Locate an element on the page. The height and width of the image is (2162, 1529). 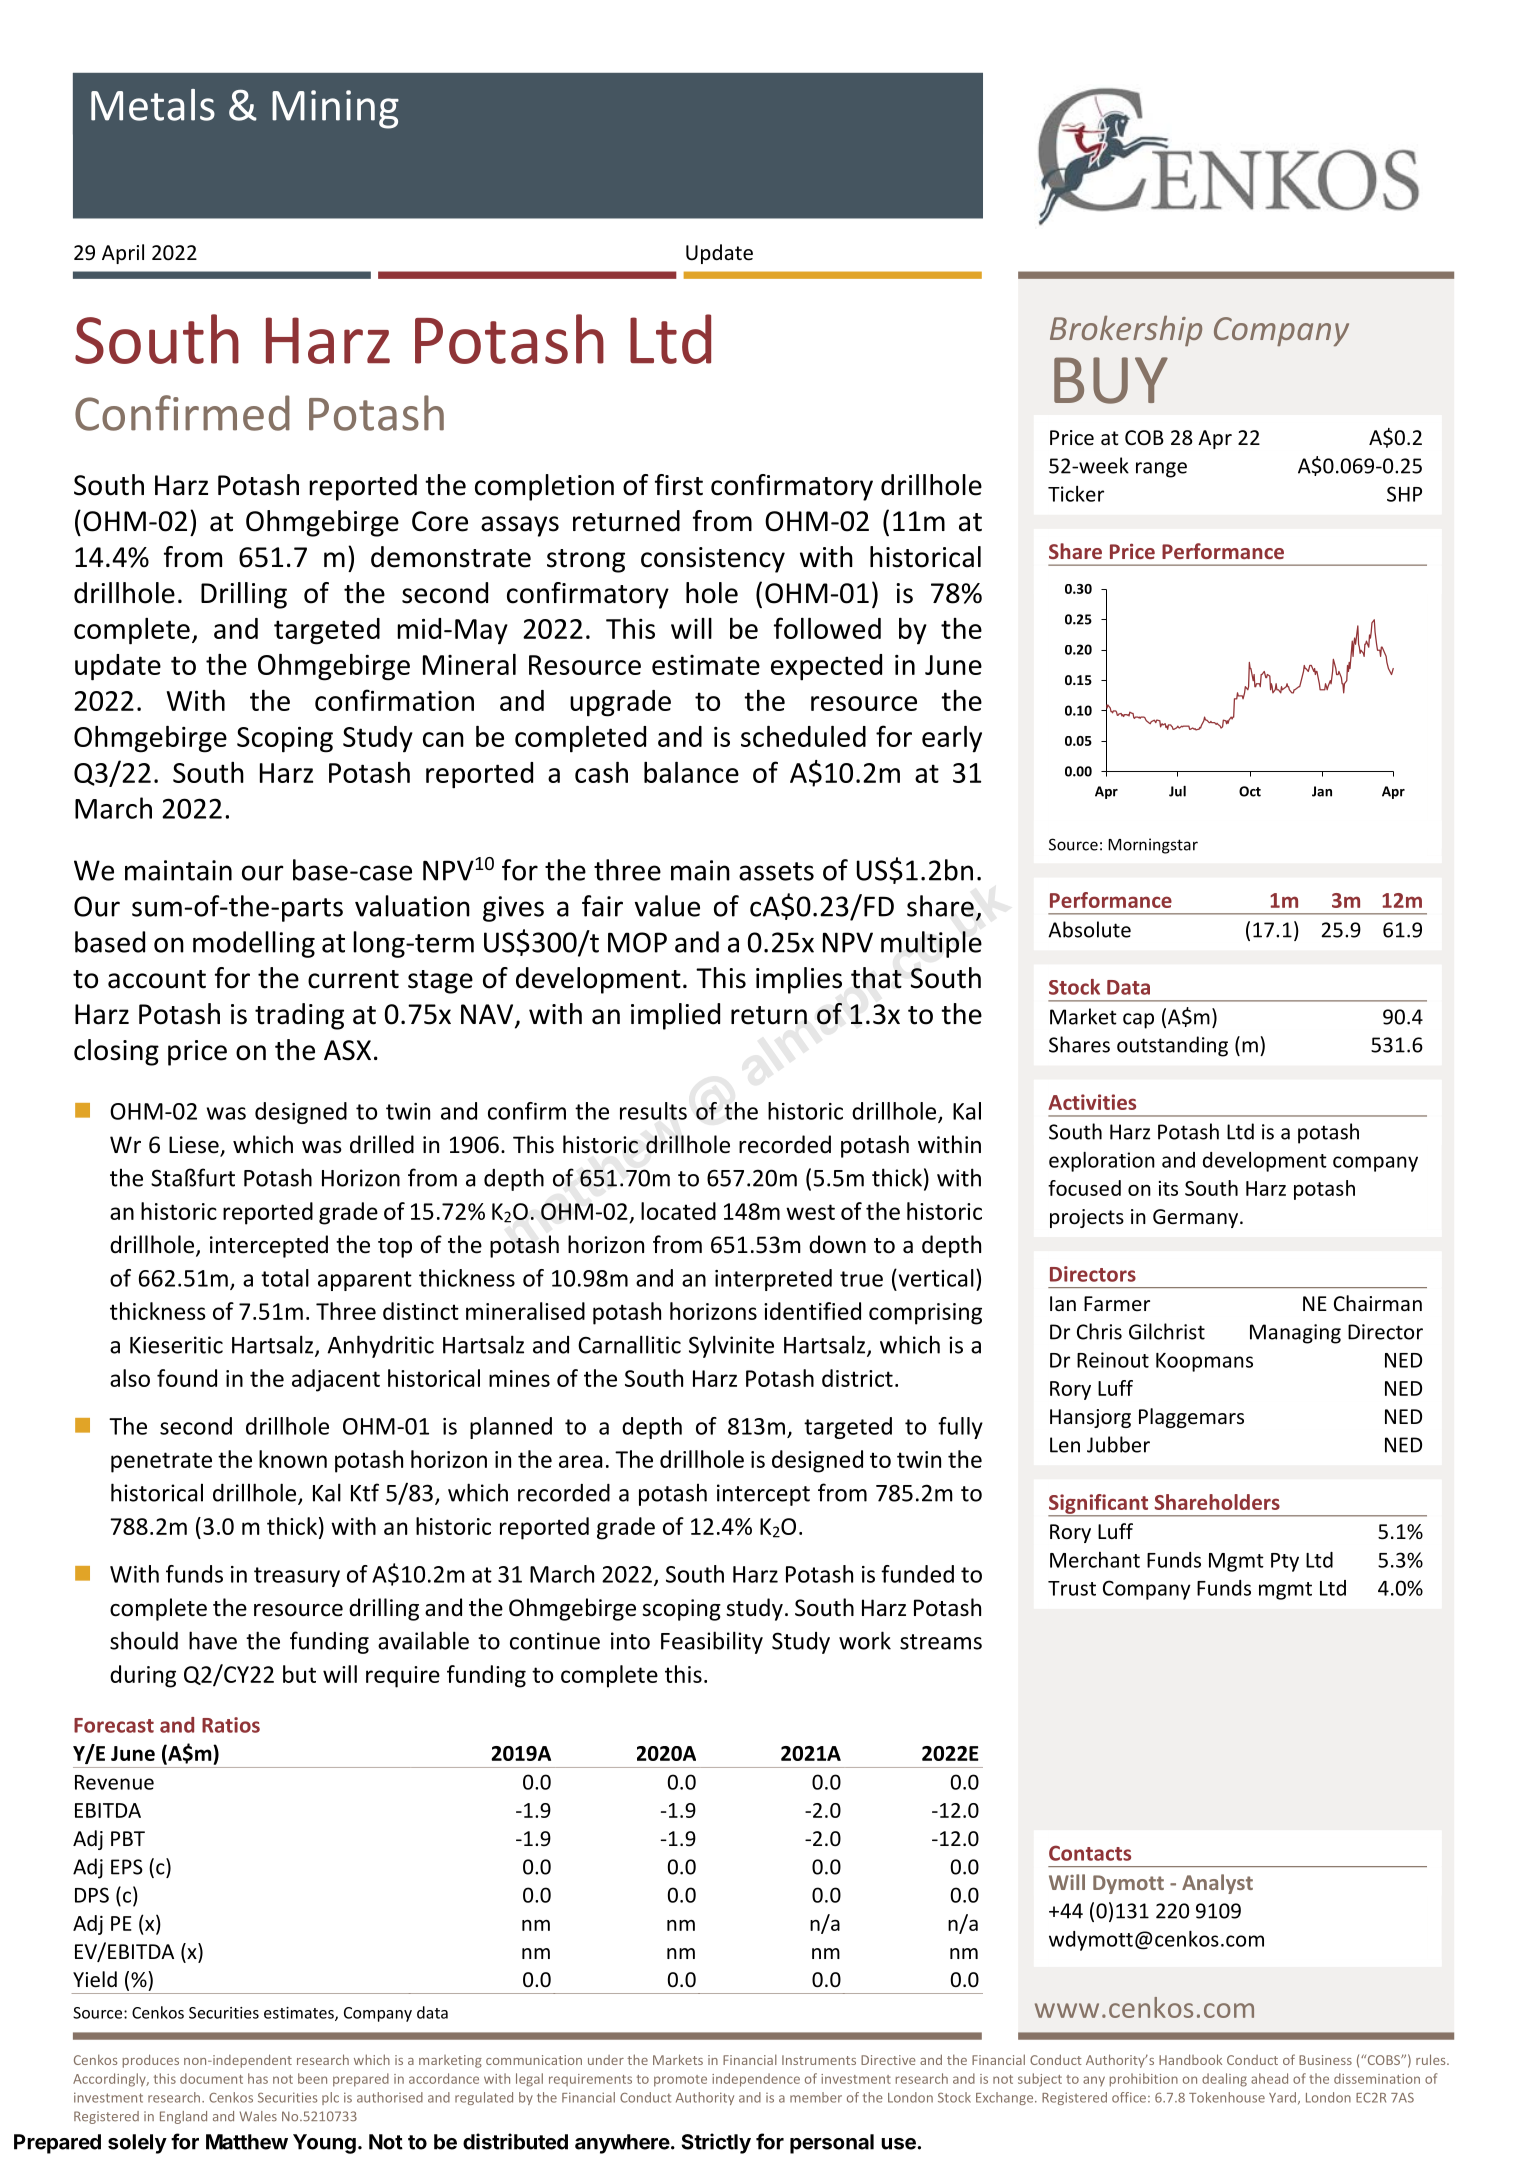
interpreted is located at coordinates (773, 1280).
